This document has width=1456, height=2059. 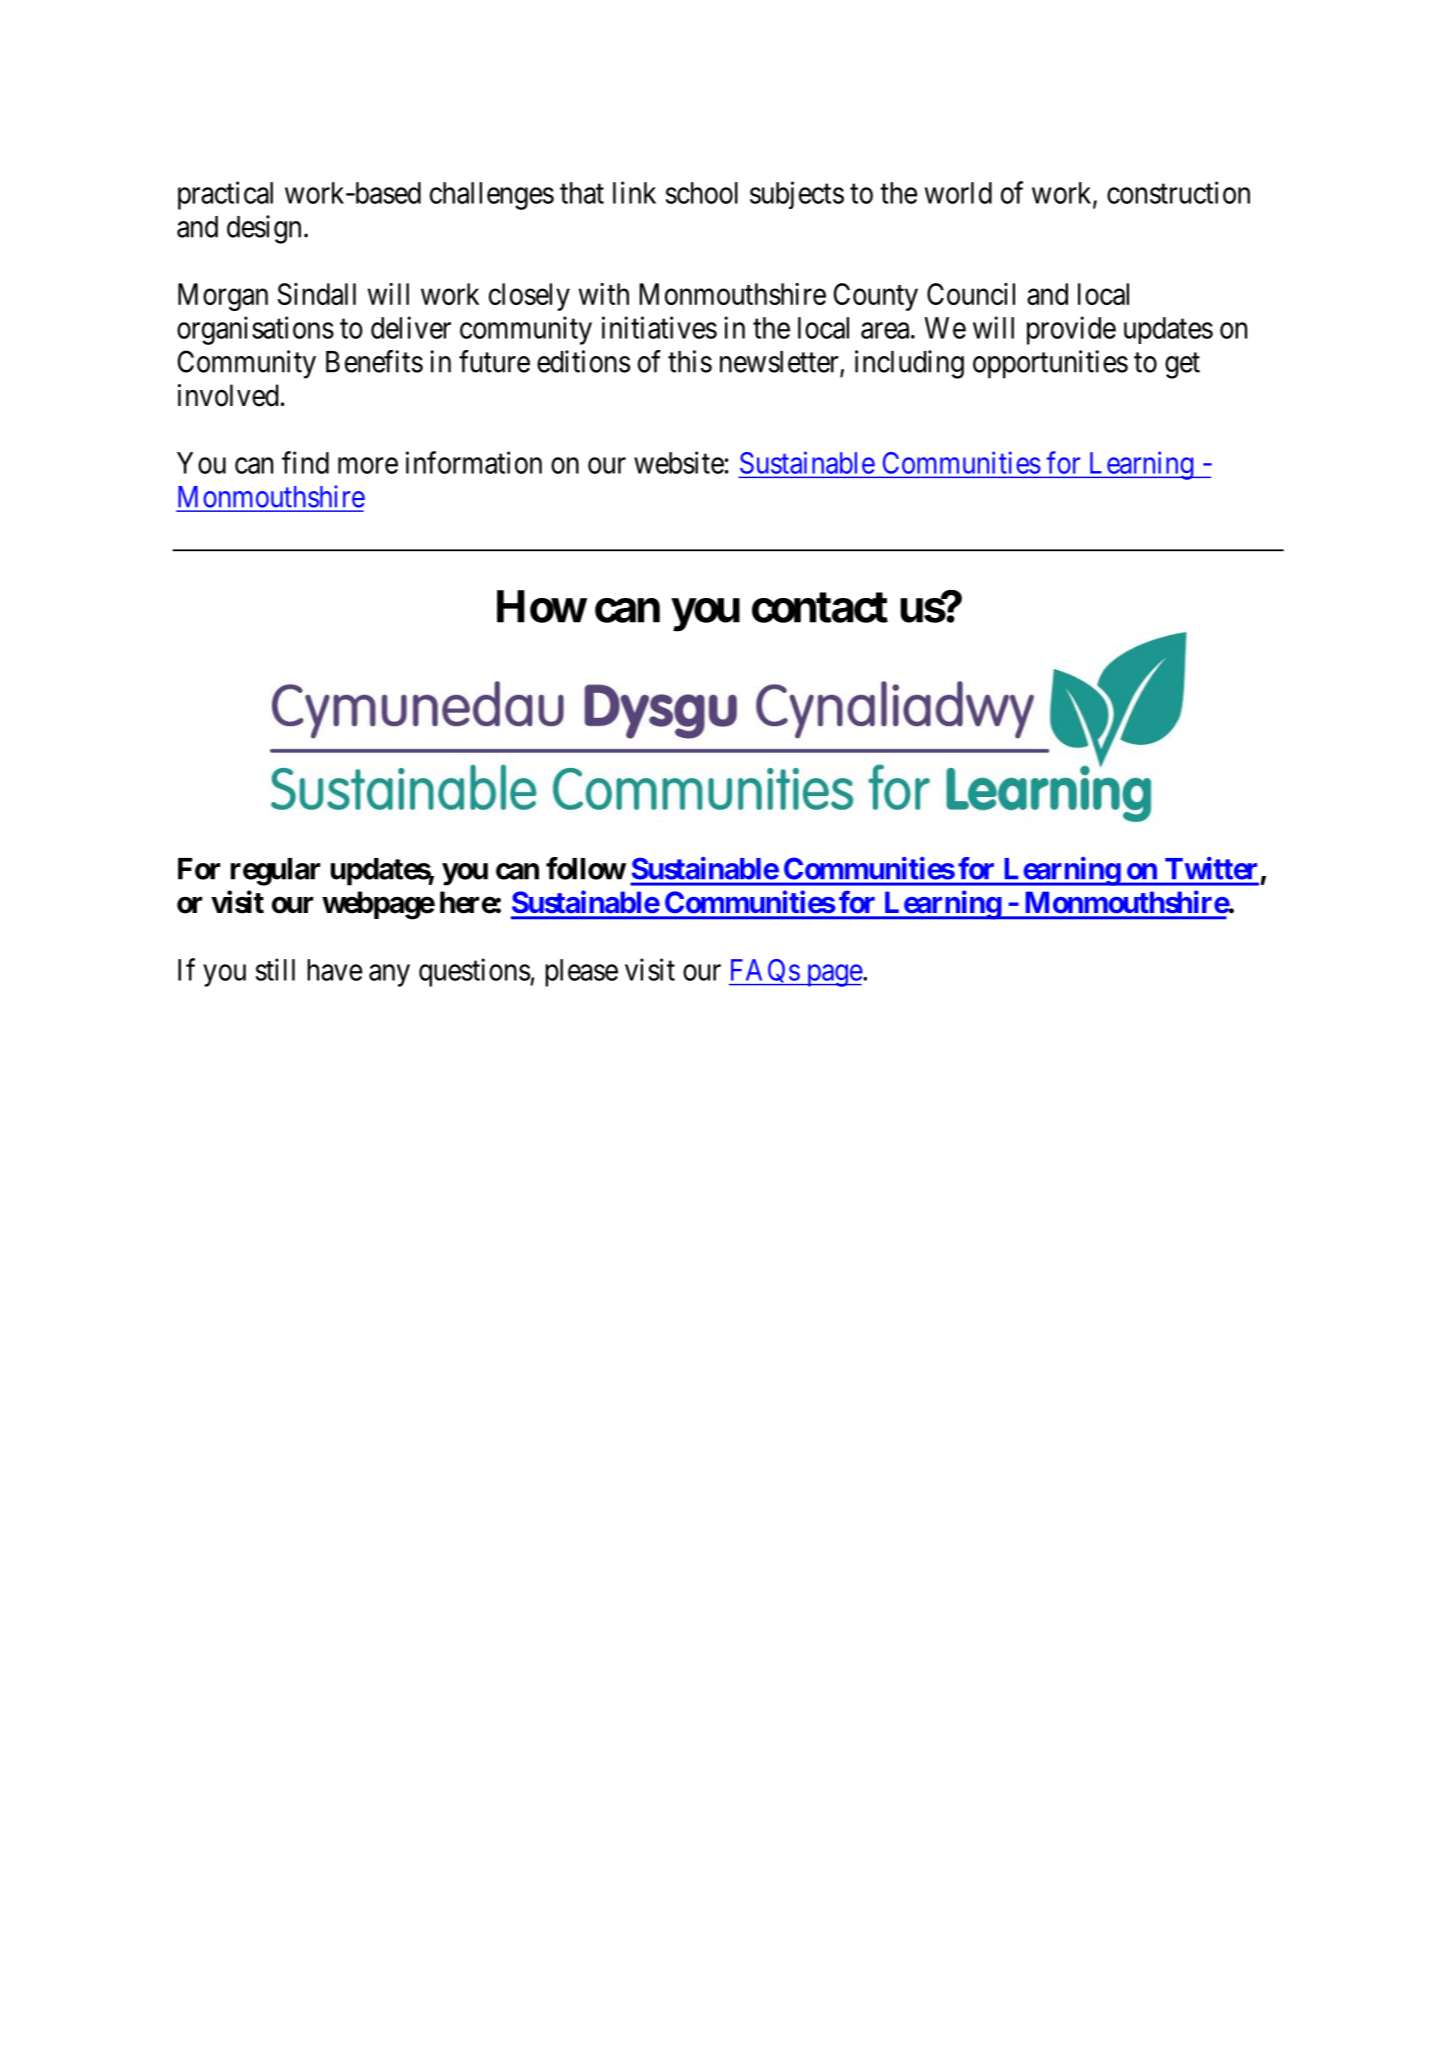 I want to click on any, so click(x=389, y=976).
